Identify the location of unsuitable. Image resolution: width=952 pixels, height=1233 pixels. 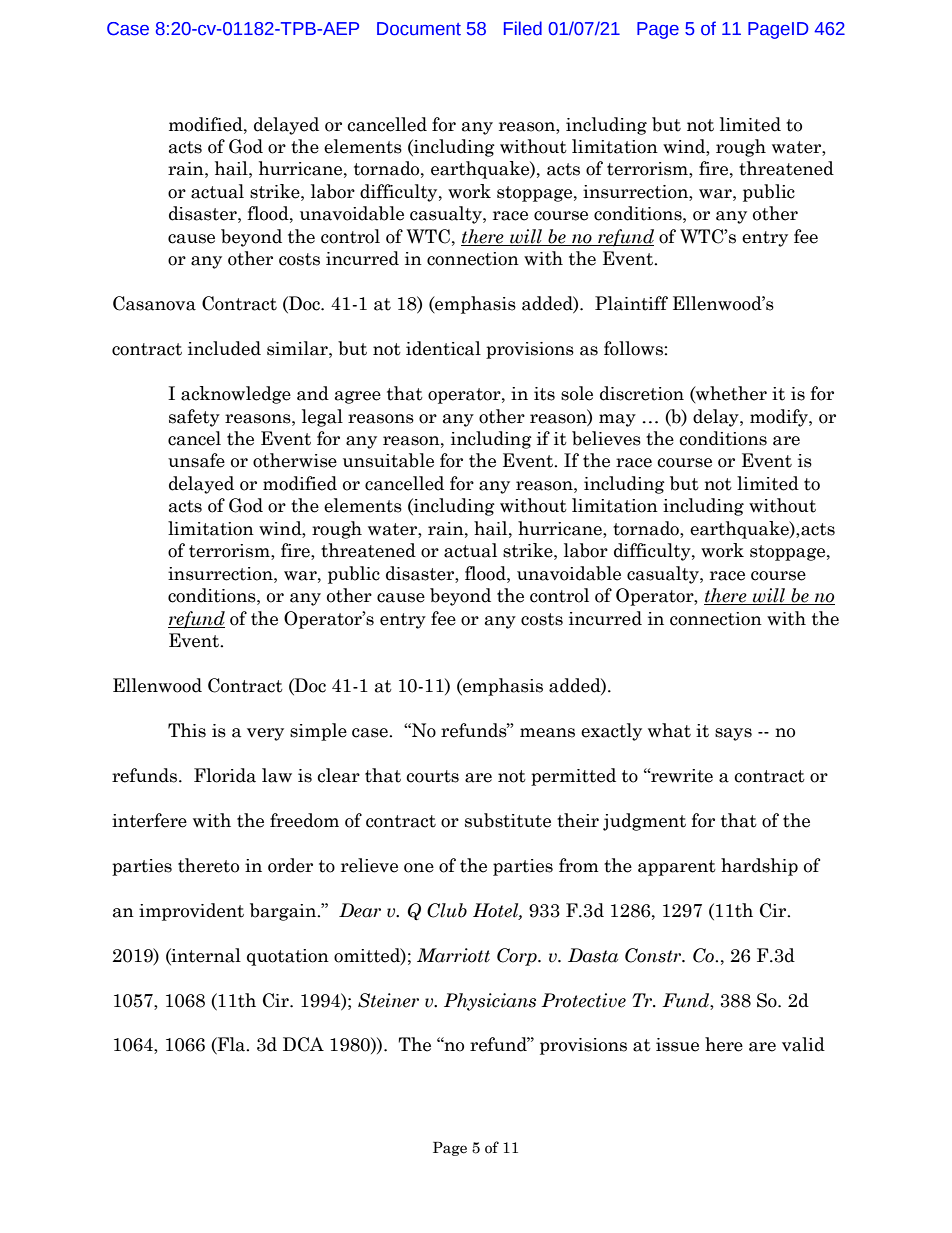
(388, 460).
